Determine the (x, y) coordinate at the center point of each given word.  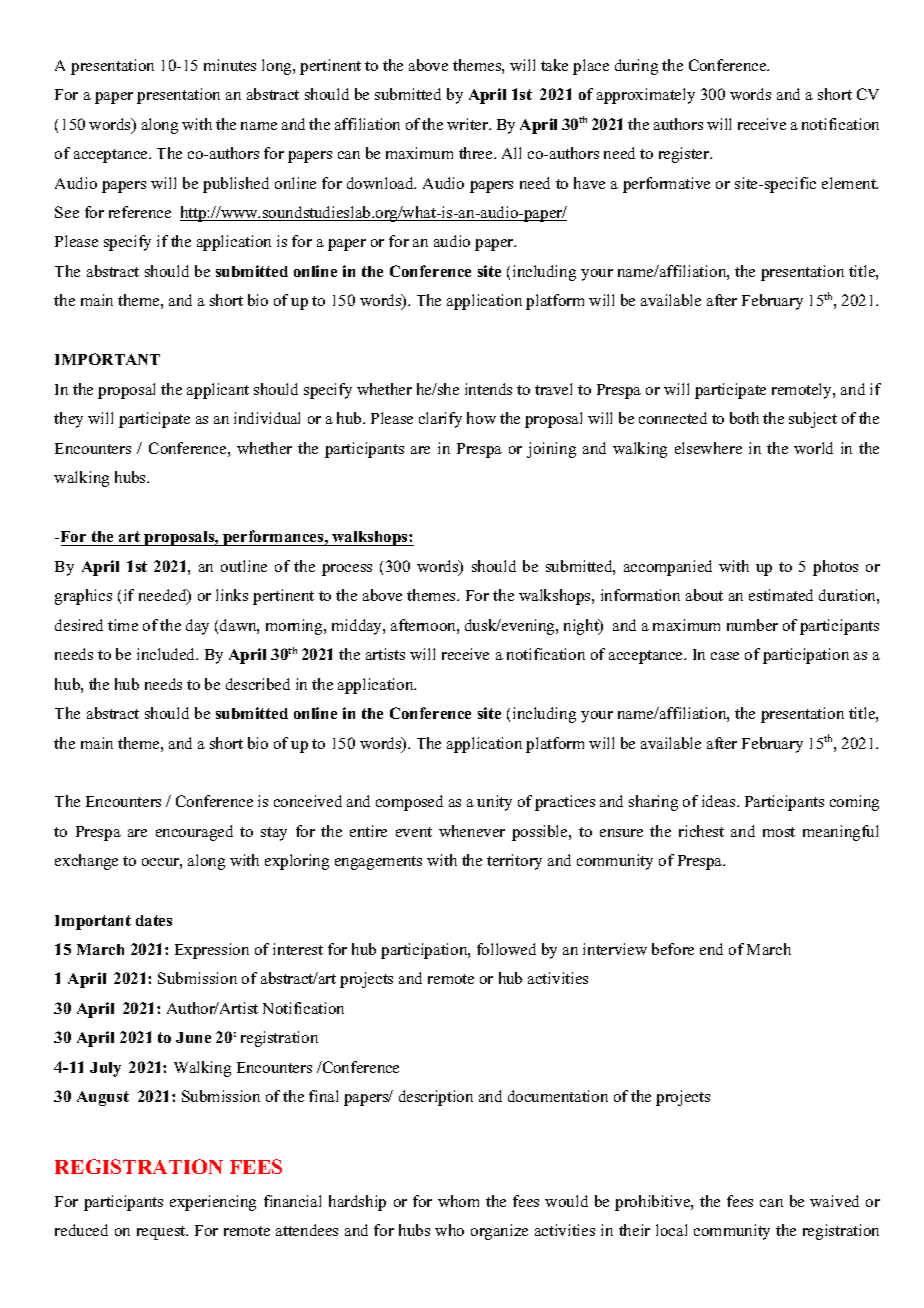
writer (469, 124)
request (162, 1233)
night (582, 627)
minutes (230, 65)
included (167, 654)
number (752, 625)
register (685, 155)
